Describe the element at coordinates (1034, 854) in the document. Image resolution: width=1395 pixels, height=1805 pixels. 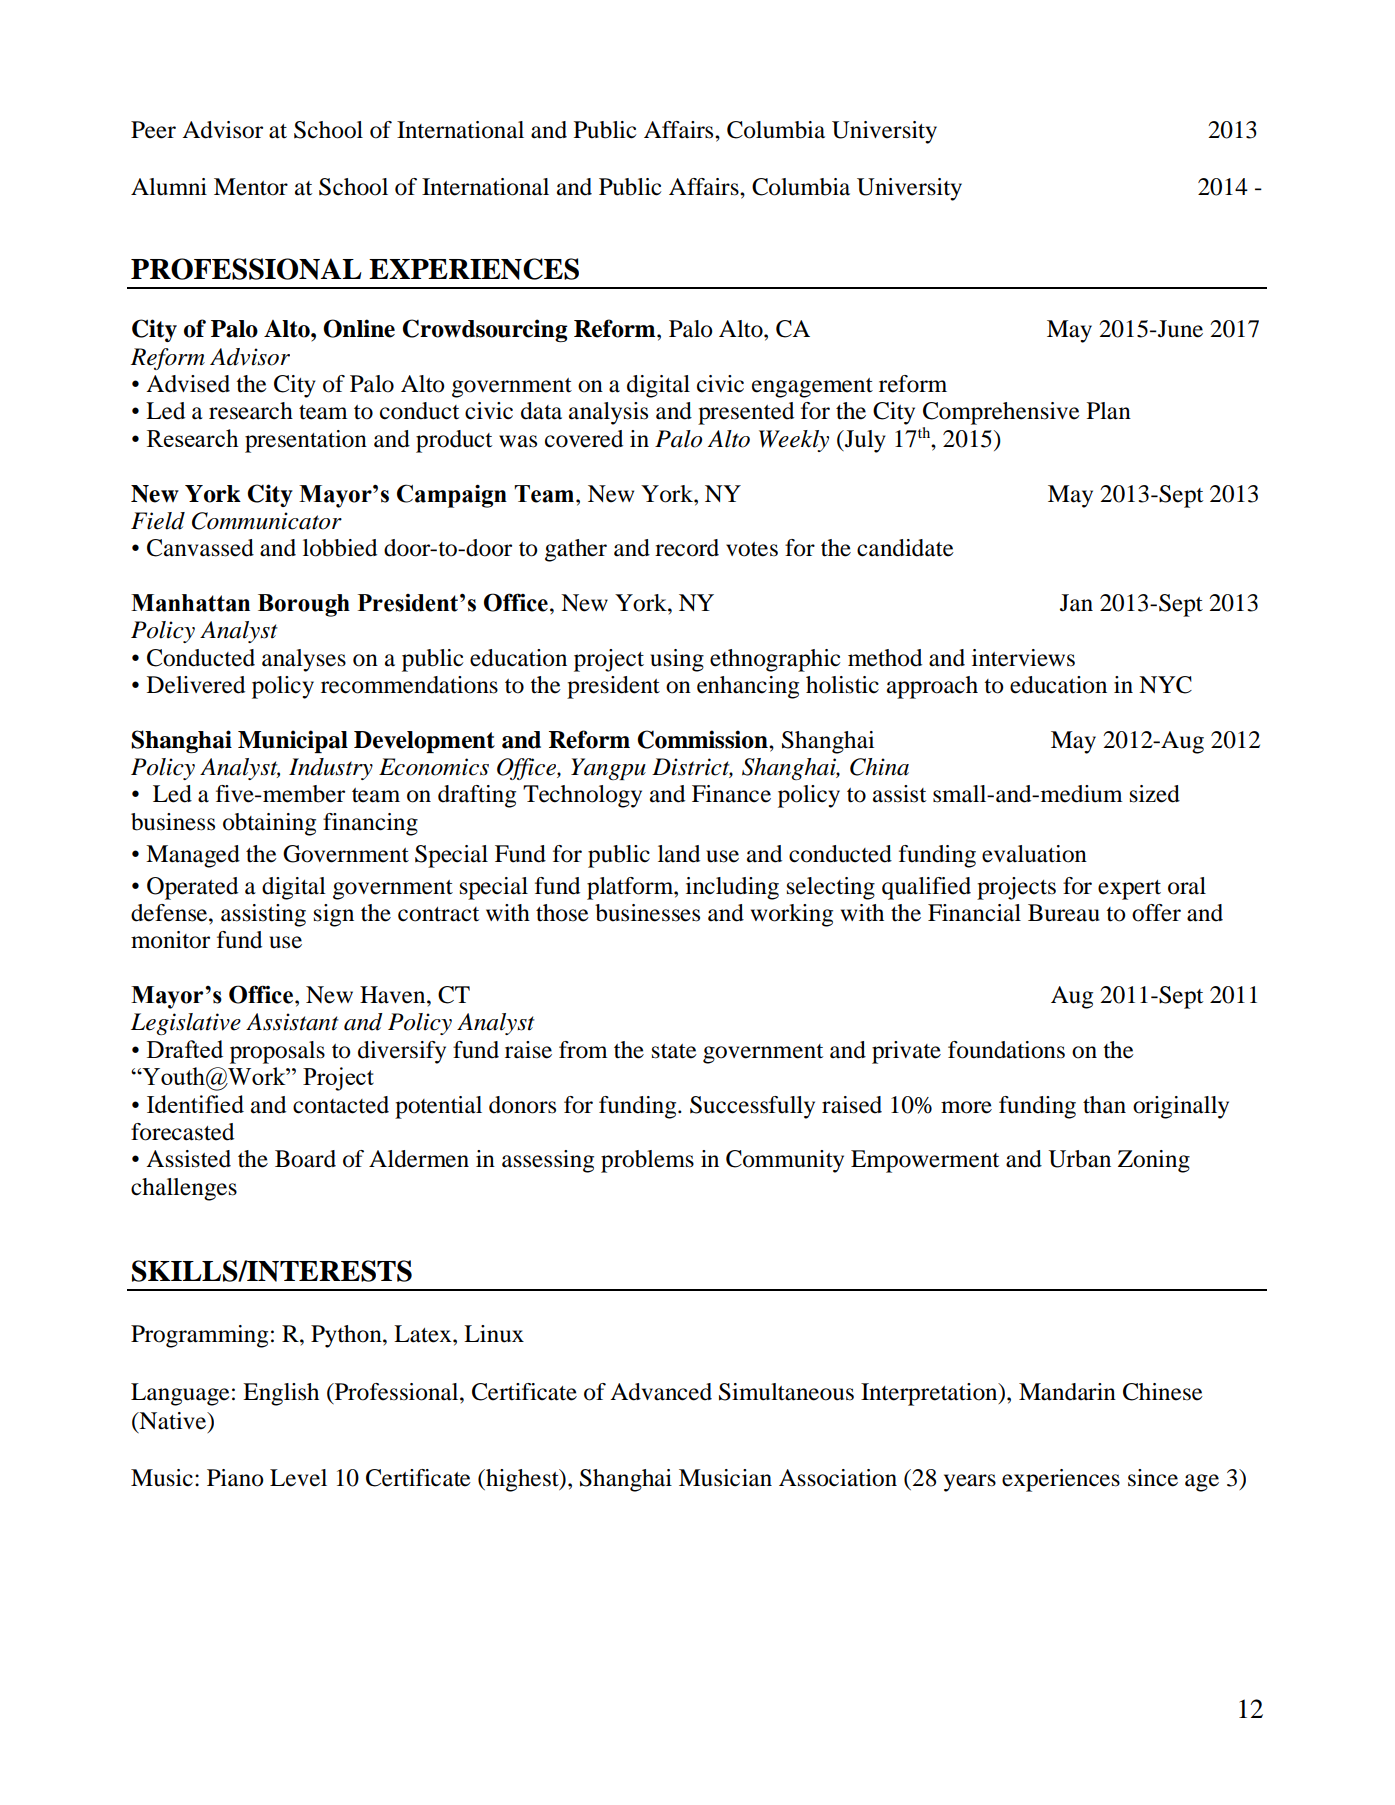
I see `evaluation` at that location.
